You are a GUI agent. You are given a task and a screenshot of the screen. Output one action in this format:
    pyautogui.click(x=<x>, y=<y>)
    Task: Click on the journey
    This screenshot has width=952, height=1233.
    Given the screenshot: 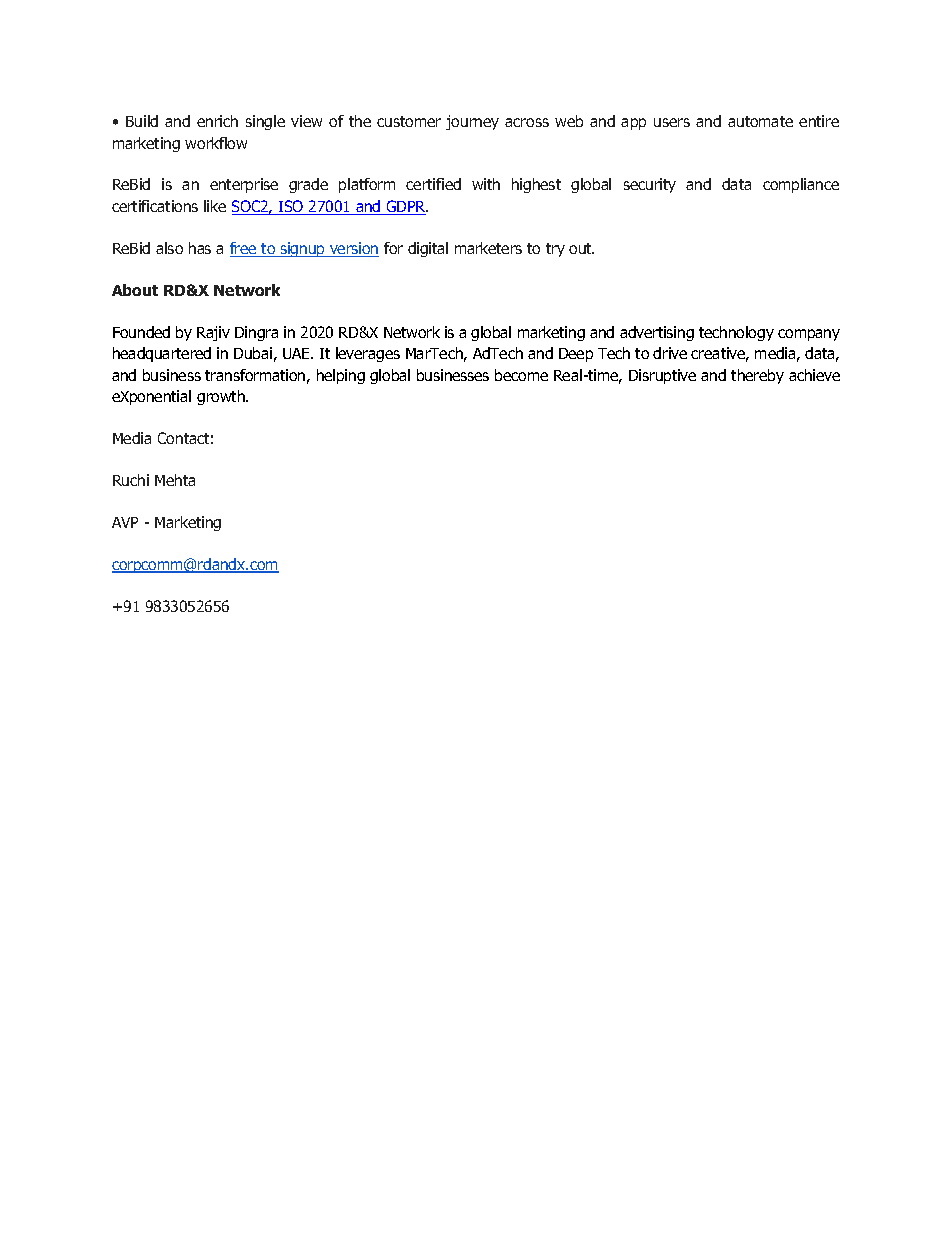 What is the action you would take?
    pyautogui.click(x=472, y=122)
